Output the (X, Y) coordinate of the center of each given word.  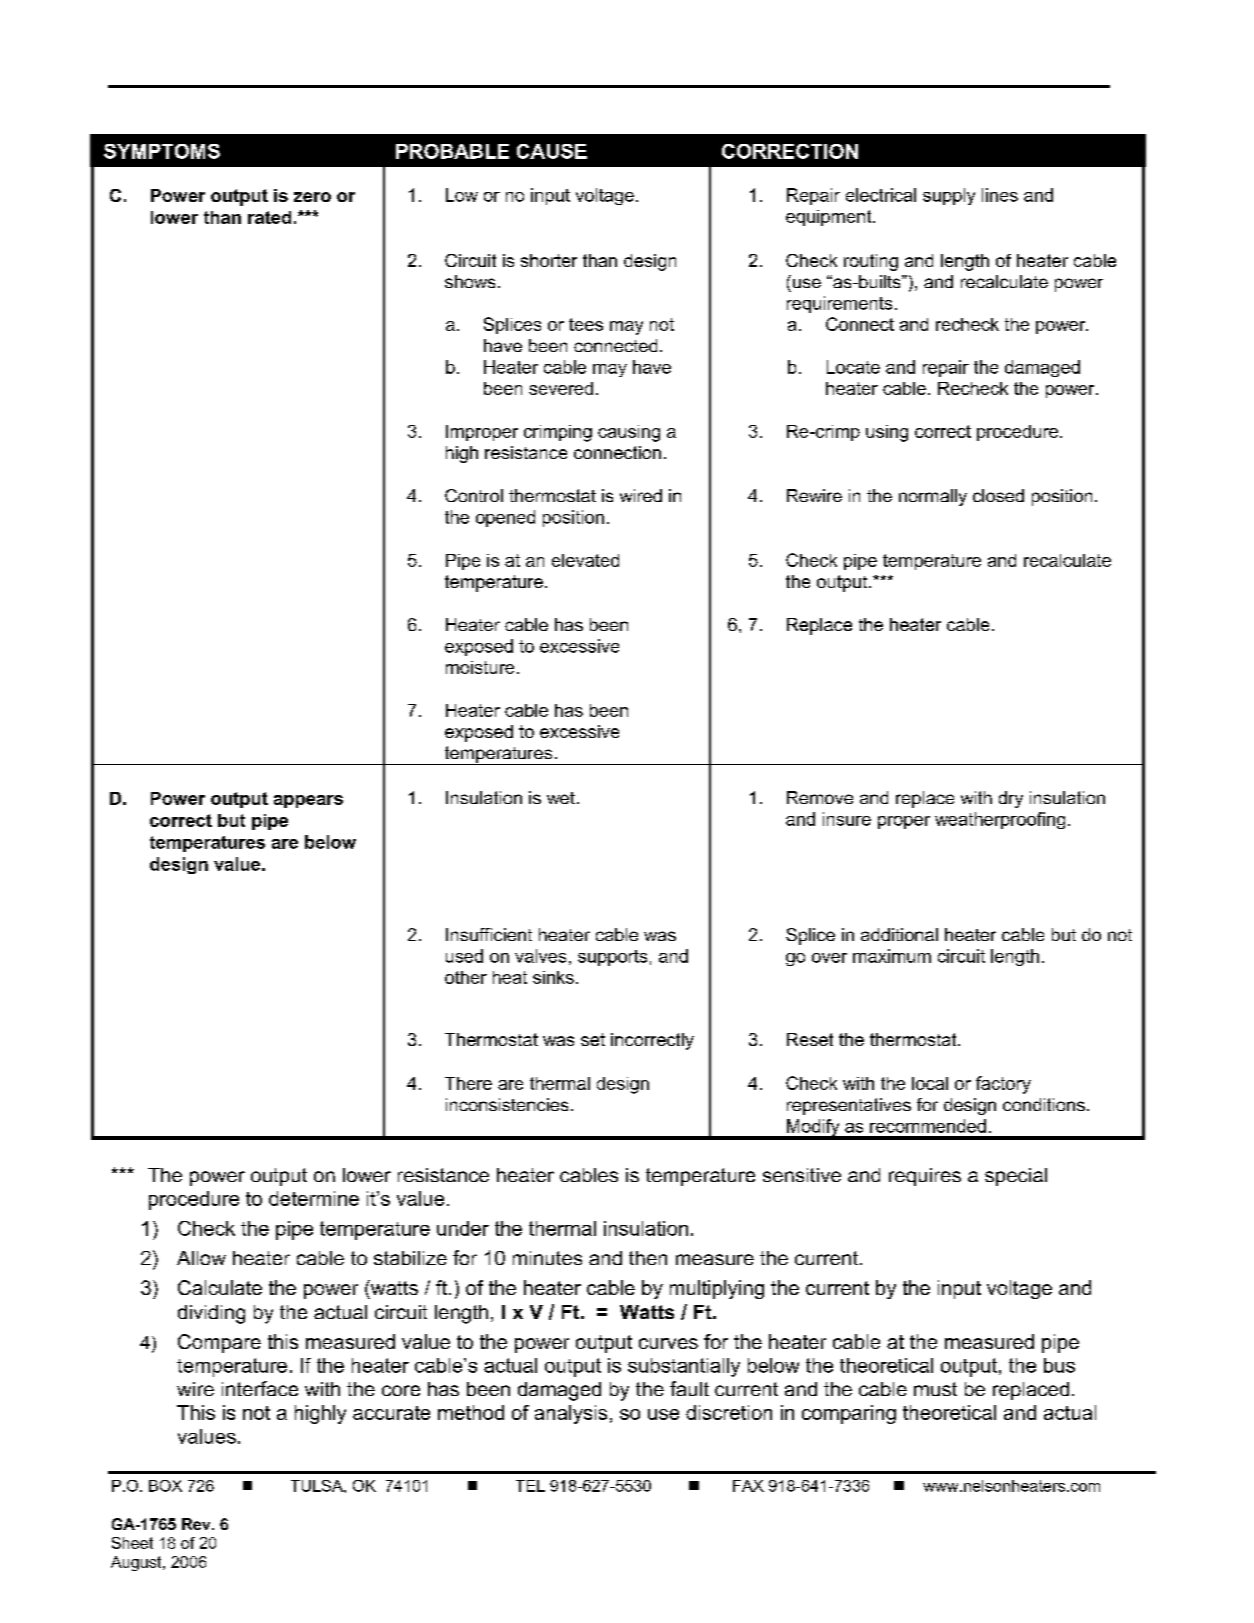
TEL (530, 1486)
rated (269, 217)
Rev (197, 1524)
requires (925, 1177)
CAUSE (552, 151)
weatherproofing (1000, 820)
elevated (585, 560)
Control (474, 495)
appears (308, 801)
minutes (547, 1258)
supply (949, 196)
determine (314, 1198)
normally (933, 497)
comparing (849, 1414)
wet (561, 798)
